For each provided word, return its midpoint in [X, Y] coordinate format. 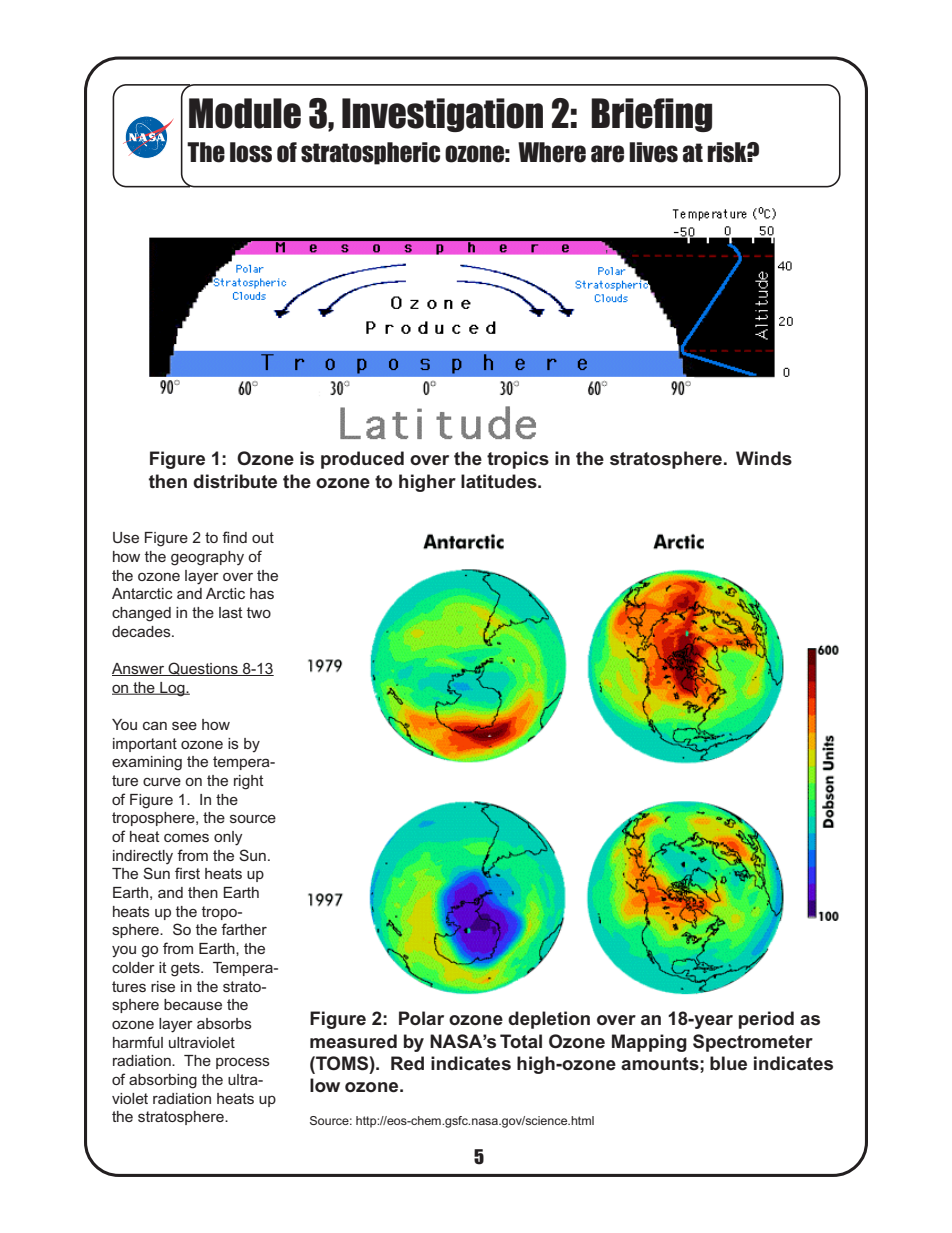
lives [653, 152]
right [249, 782]
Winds [764, 458]
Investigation [442, 115]
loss [251, 152]
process [243, 1063]
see [184, 725]
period [766, 1020]
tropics [518, 460]
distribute [235, 481]
